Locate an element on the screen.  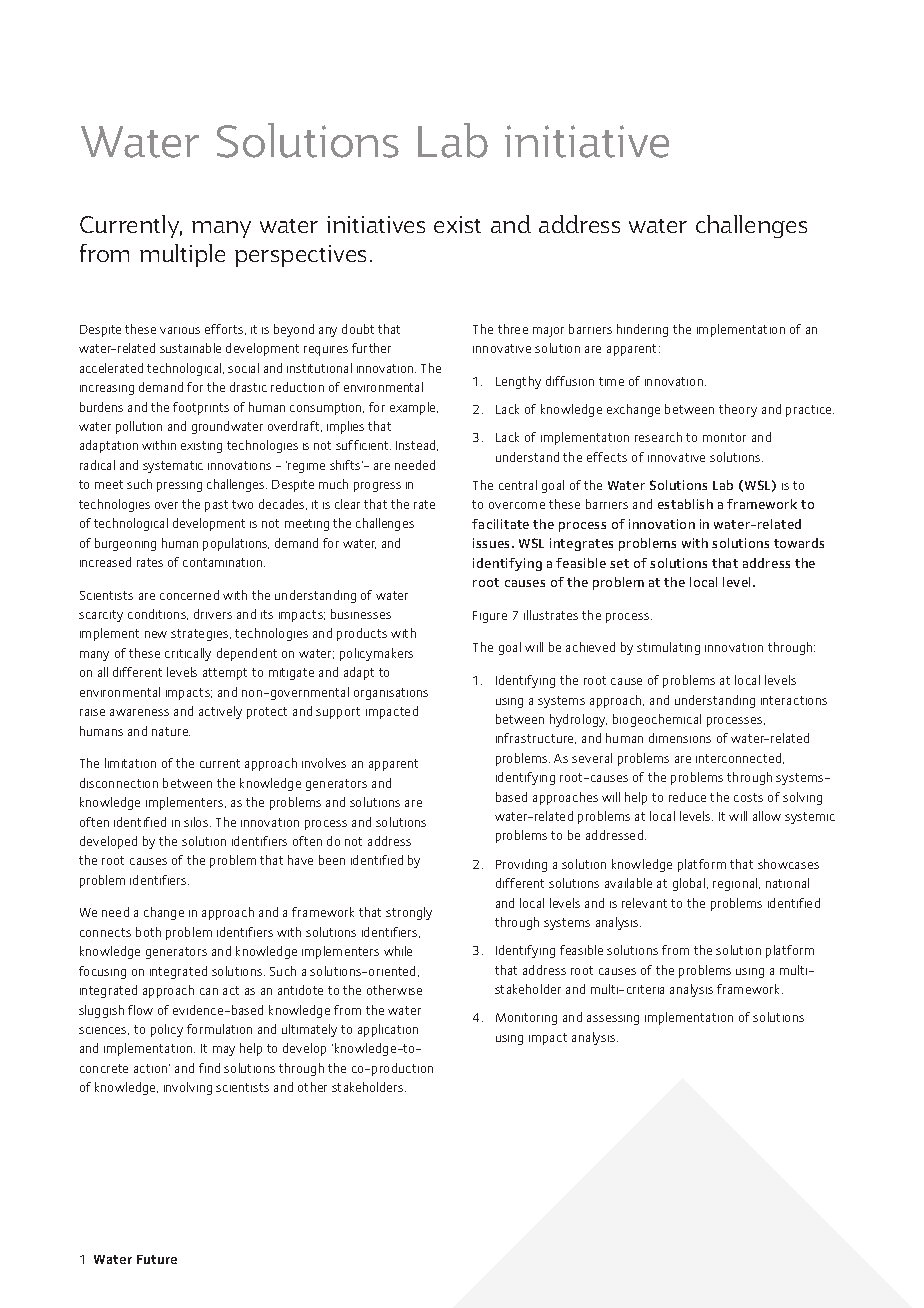
application is located at coordinates (388, 1030).
